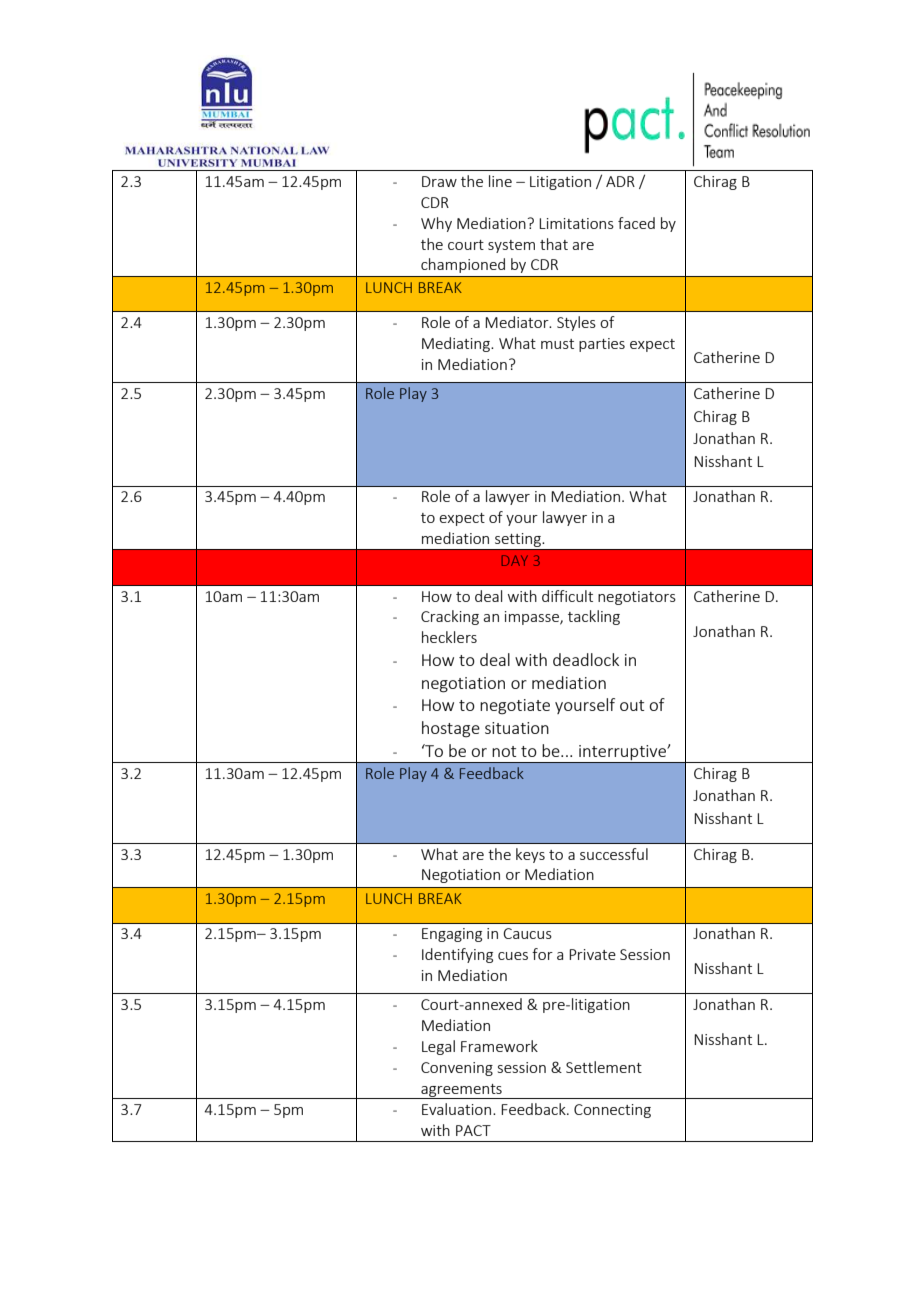 Image resolution: width=924 pixels, height=1309 pixels. Describe the element at coordinates (449, 637) in the screenshot. I see `hecklers` at that location.
